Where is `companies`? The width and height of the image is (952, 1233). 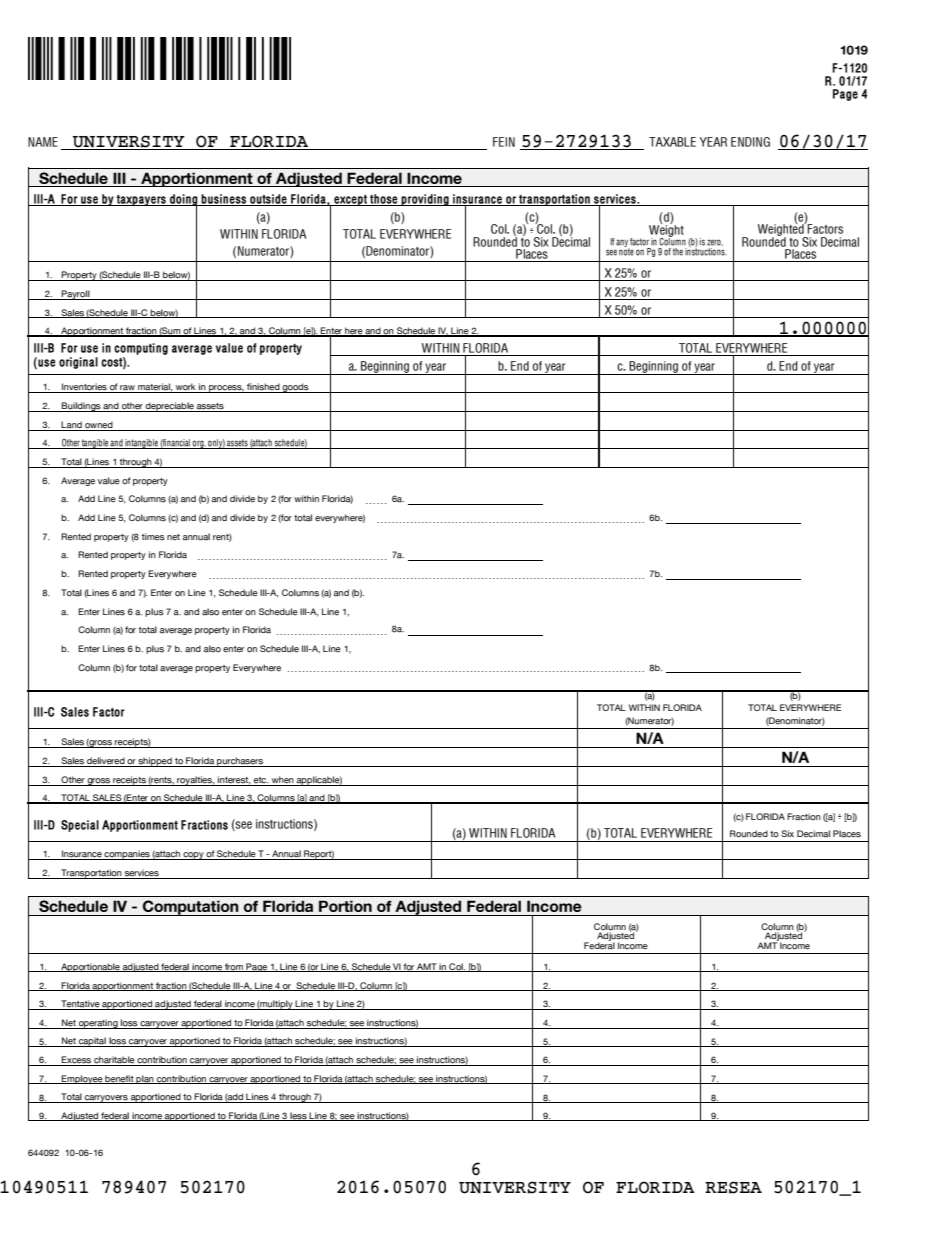 companies is located at coordinates (127, 855).
